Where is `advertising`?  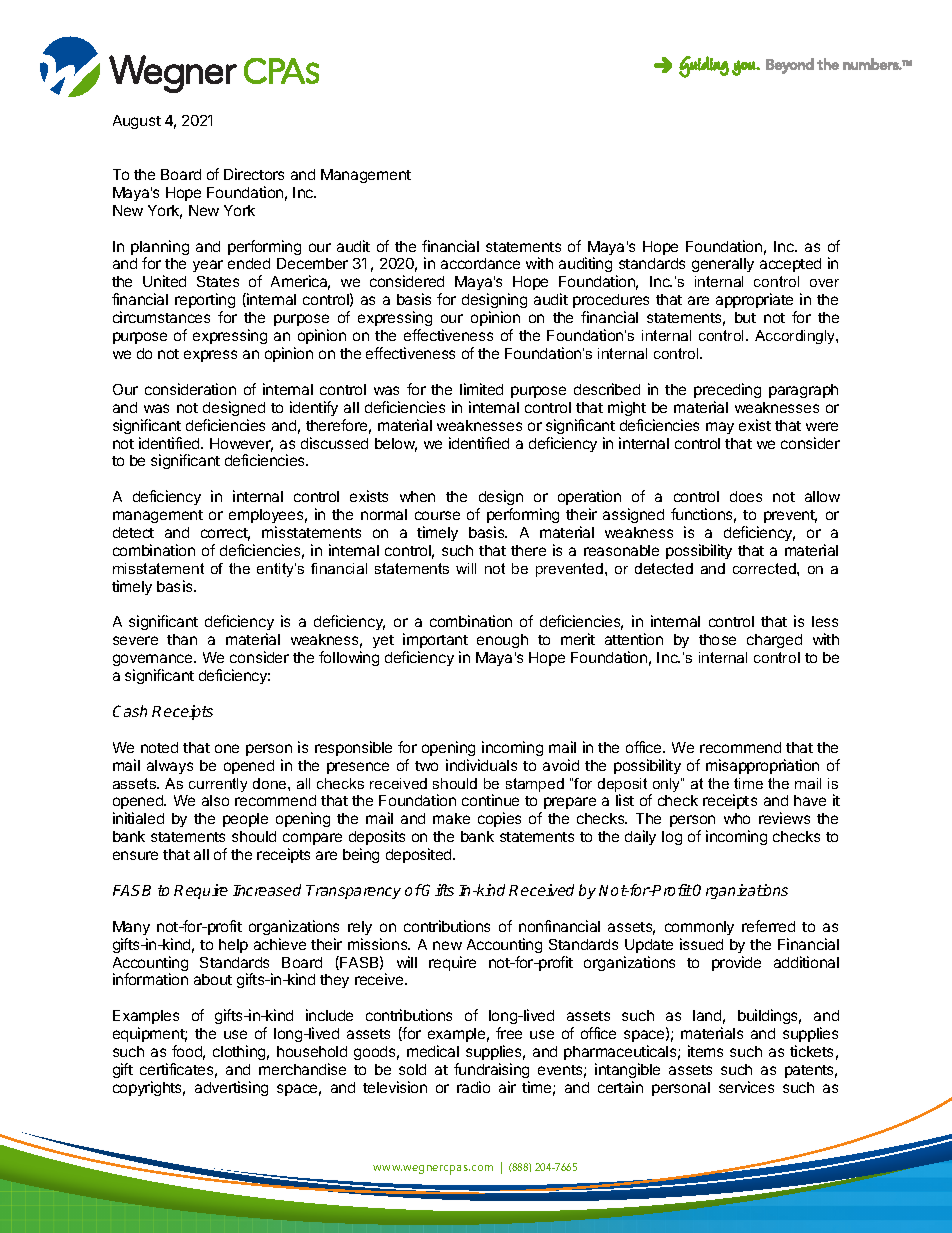 advertising is located at coordinates (231, 1088).
